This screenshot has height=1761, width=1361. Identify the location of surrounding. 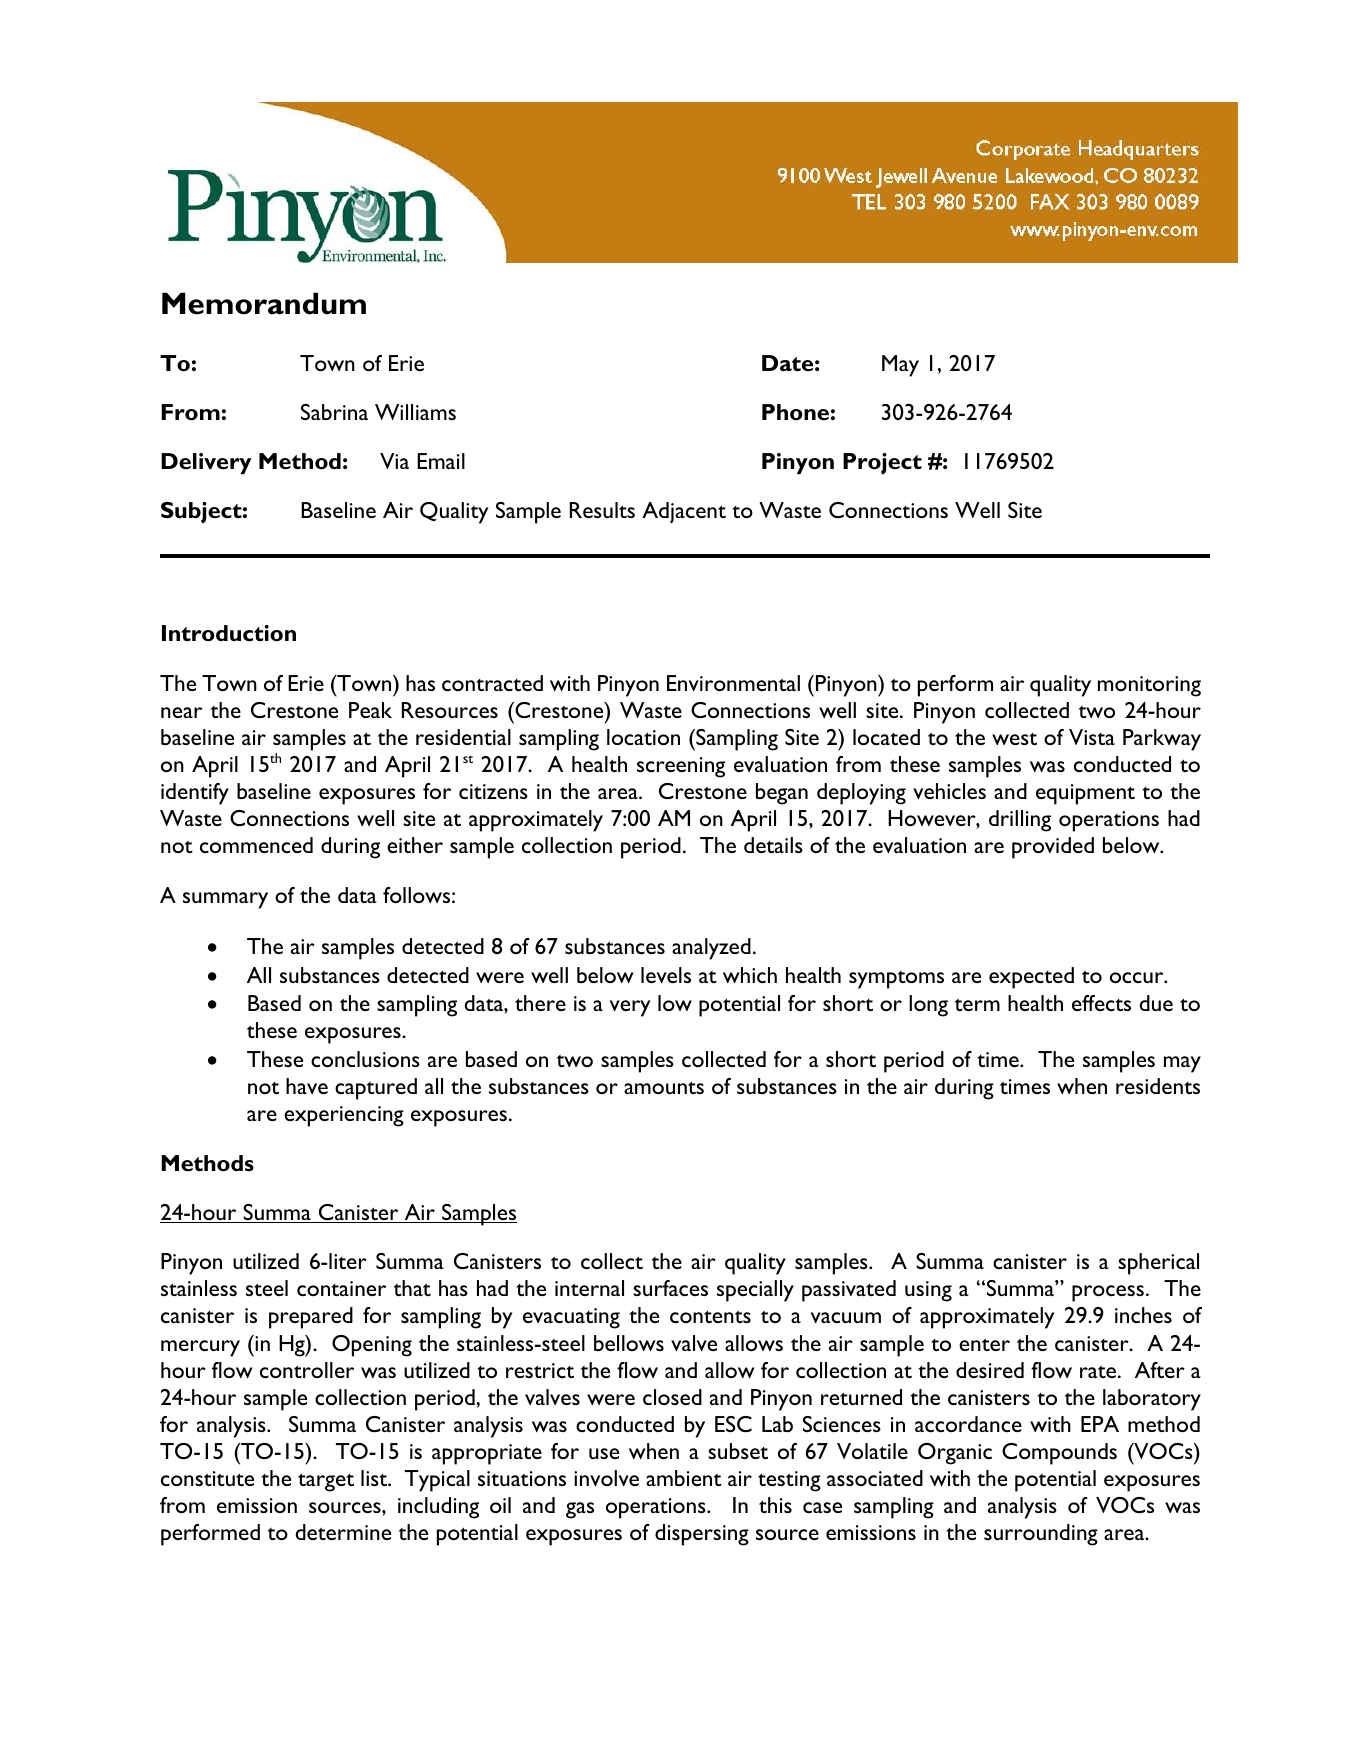
(1041, 1535).
